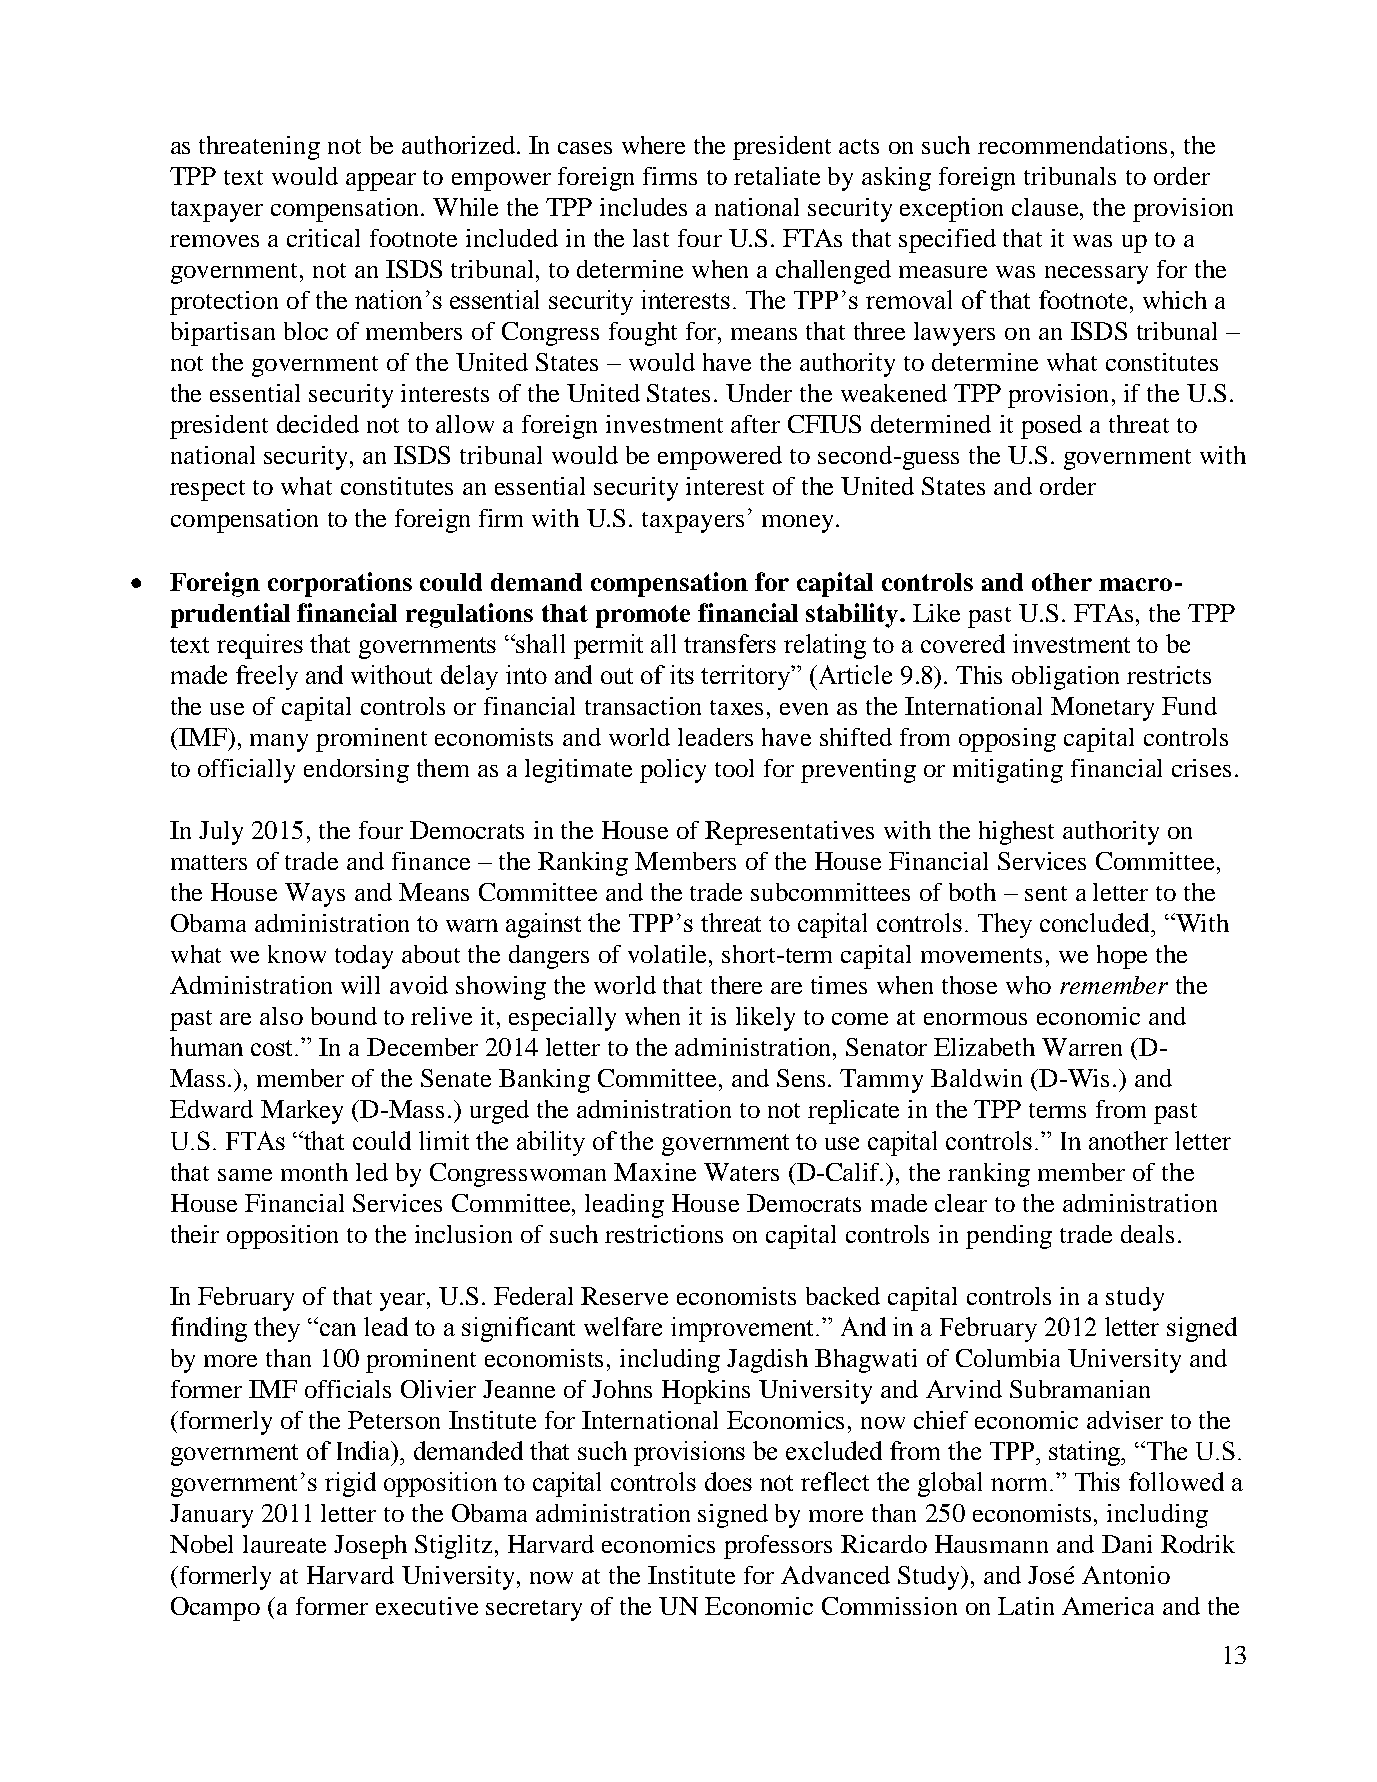 The height and width of the screenshot is (1782, 1377). What do you see at coordinates (340, 584) in the screenshot?
I see `corporations` at bounding box center [340, 584].
